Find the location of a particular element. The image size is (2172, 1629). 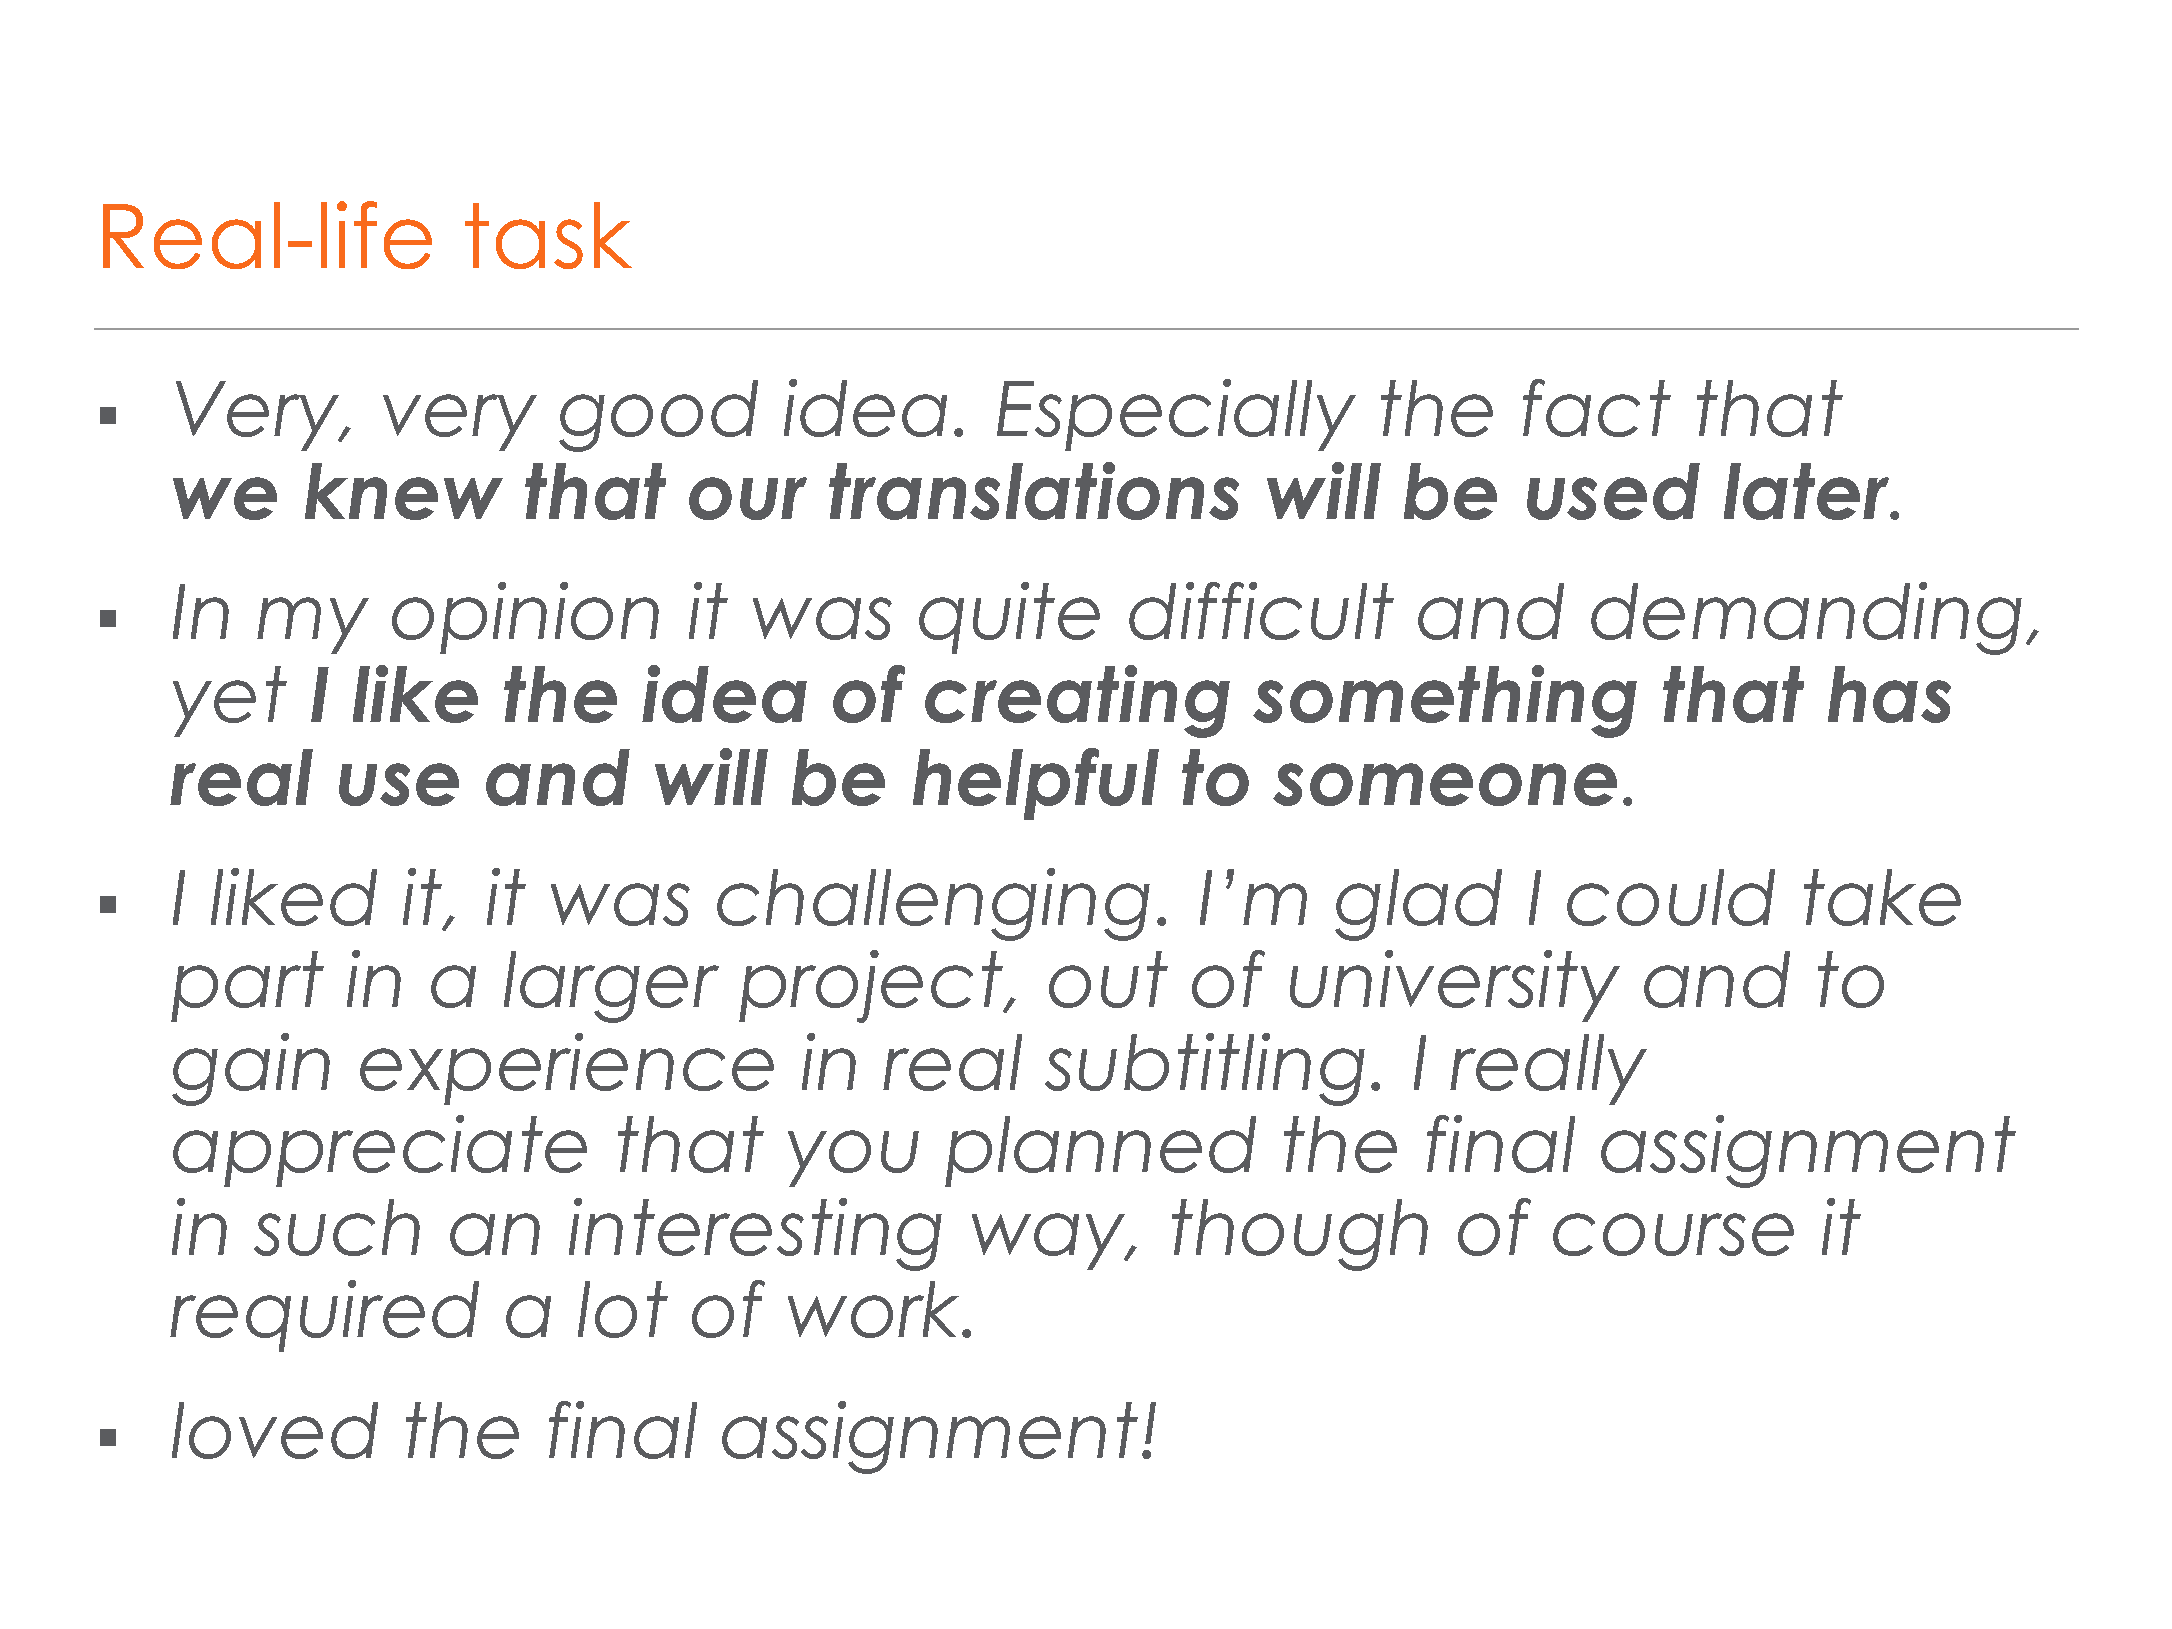

task is located at coordinates (548, 235).
